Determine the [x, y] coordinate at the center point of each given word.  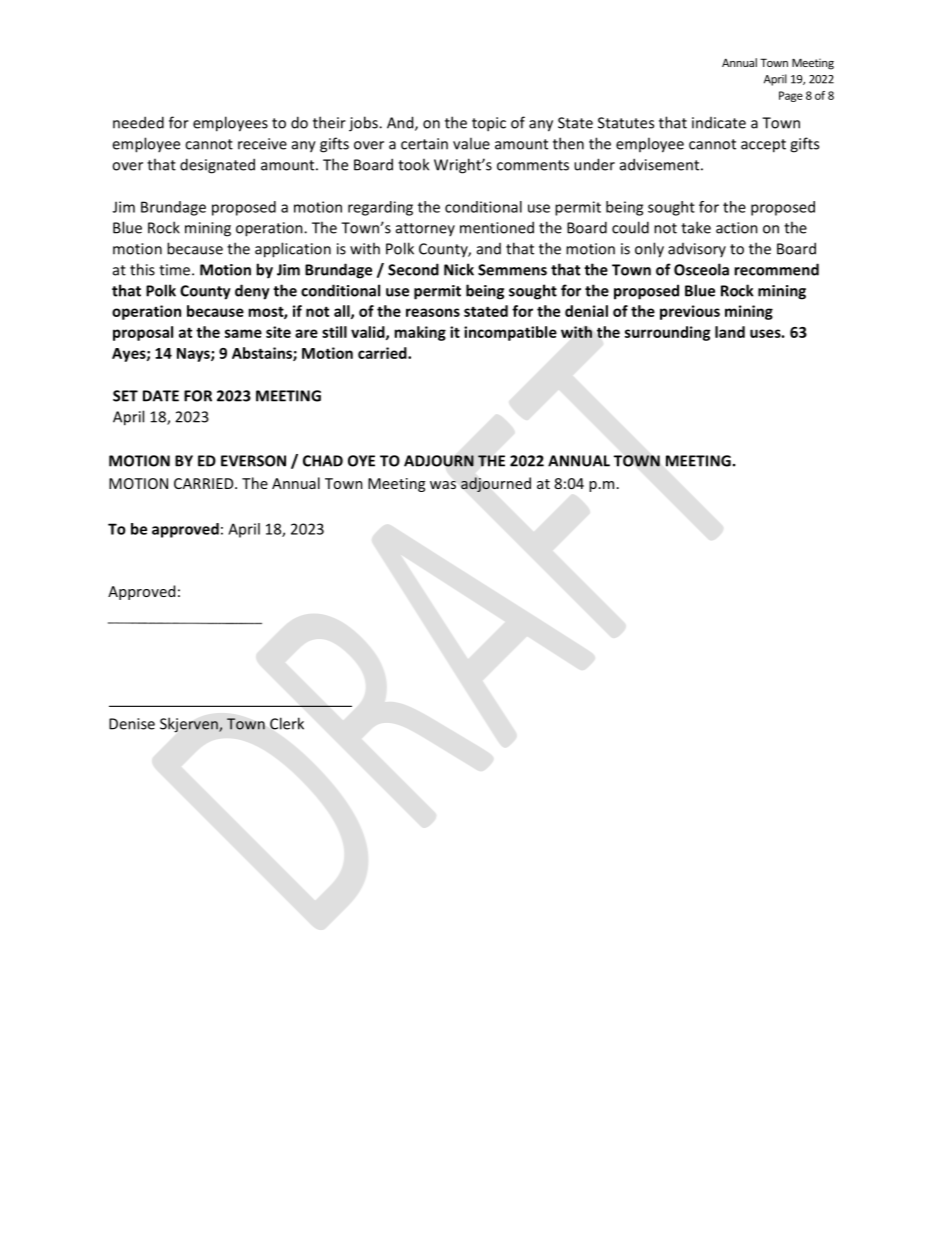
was [443, 485]
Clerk [287, 723]
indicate [719, 123]
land [730, 332]
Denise [132, 724]
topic [489, 124]
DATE [161, 396]
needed [138, 122]
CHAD [323, 461]
